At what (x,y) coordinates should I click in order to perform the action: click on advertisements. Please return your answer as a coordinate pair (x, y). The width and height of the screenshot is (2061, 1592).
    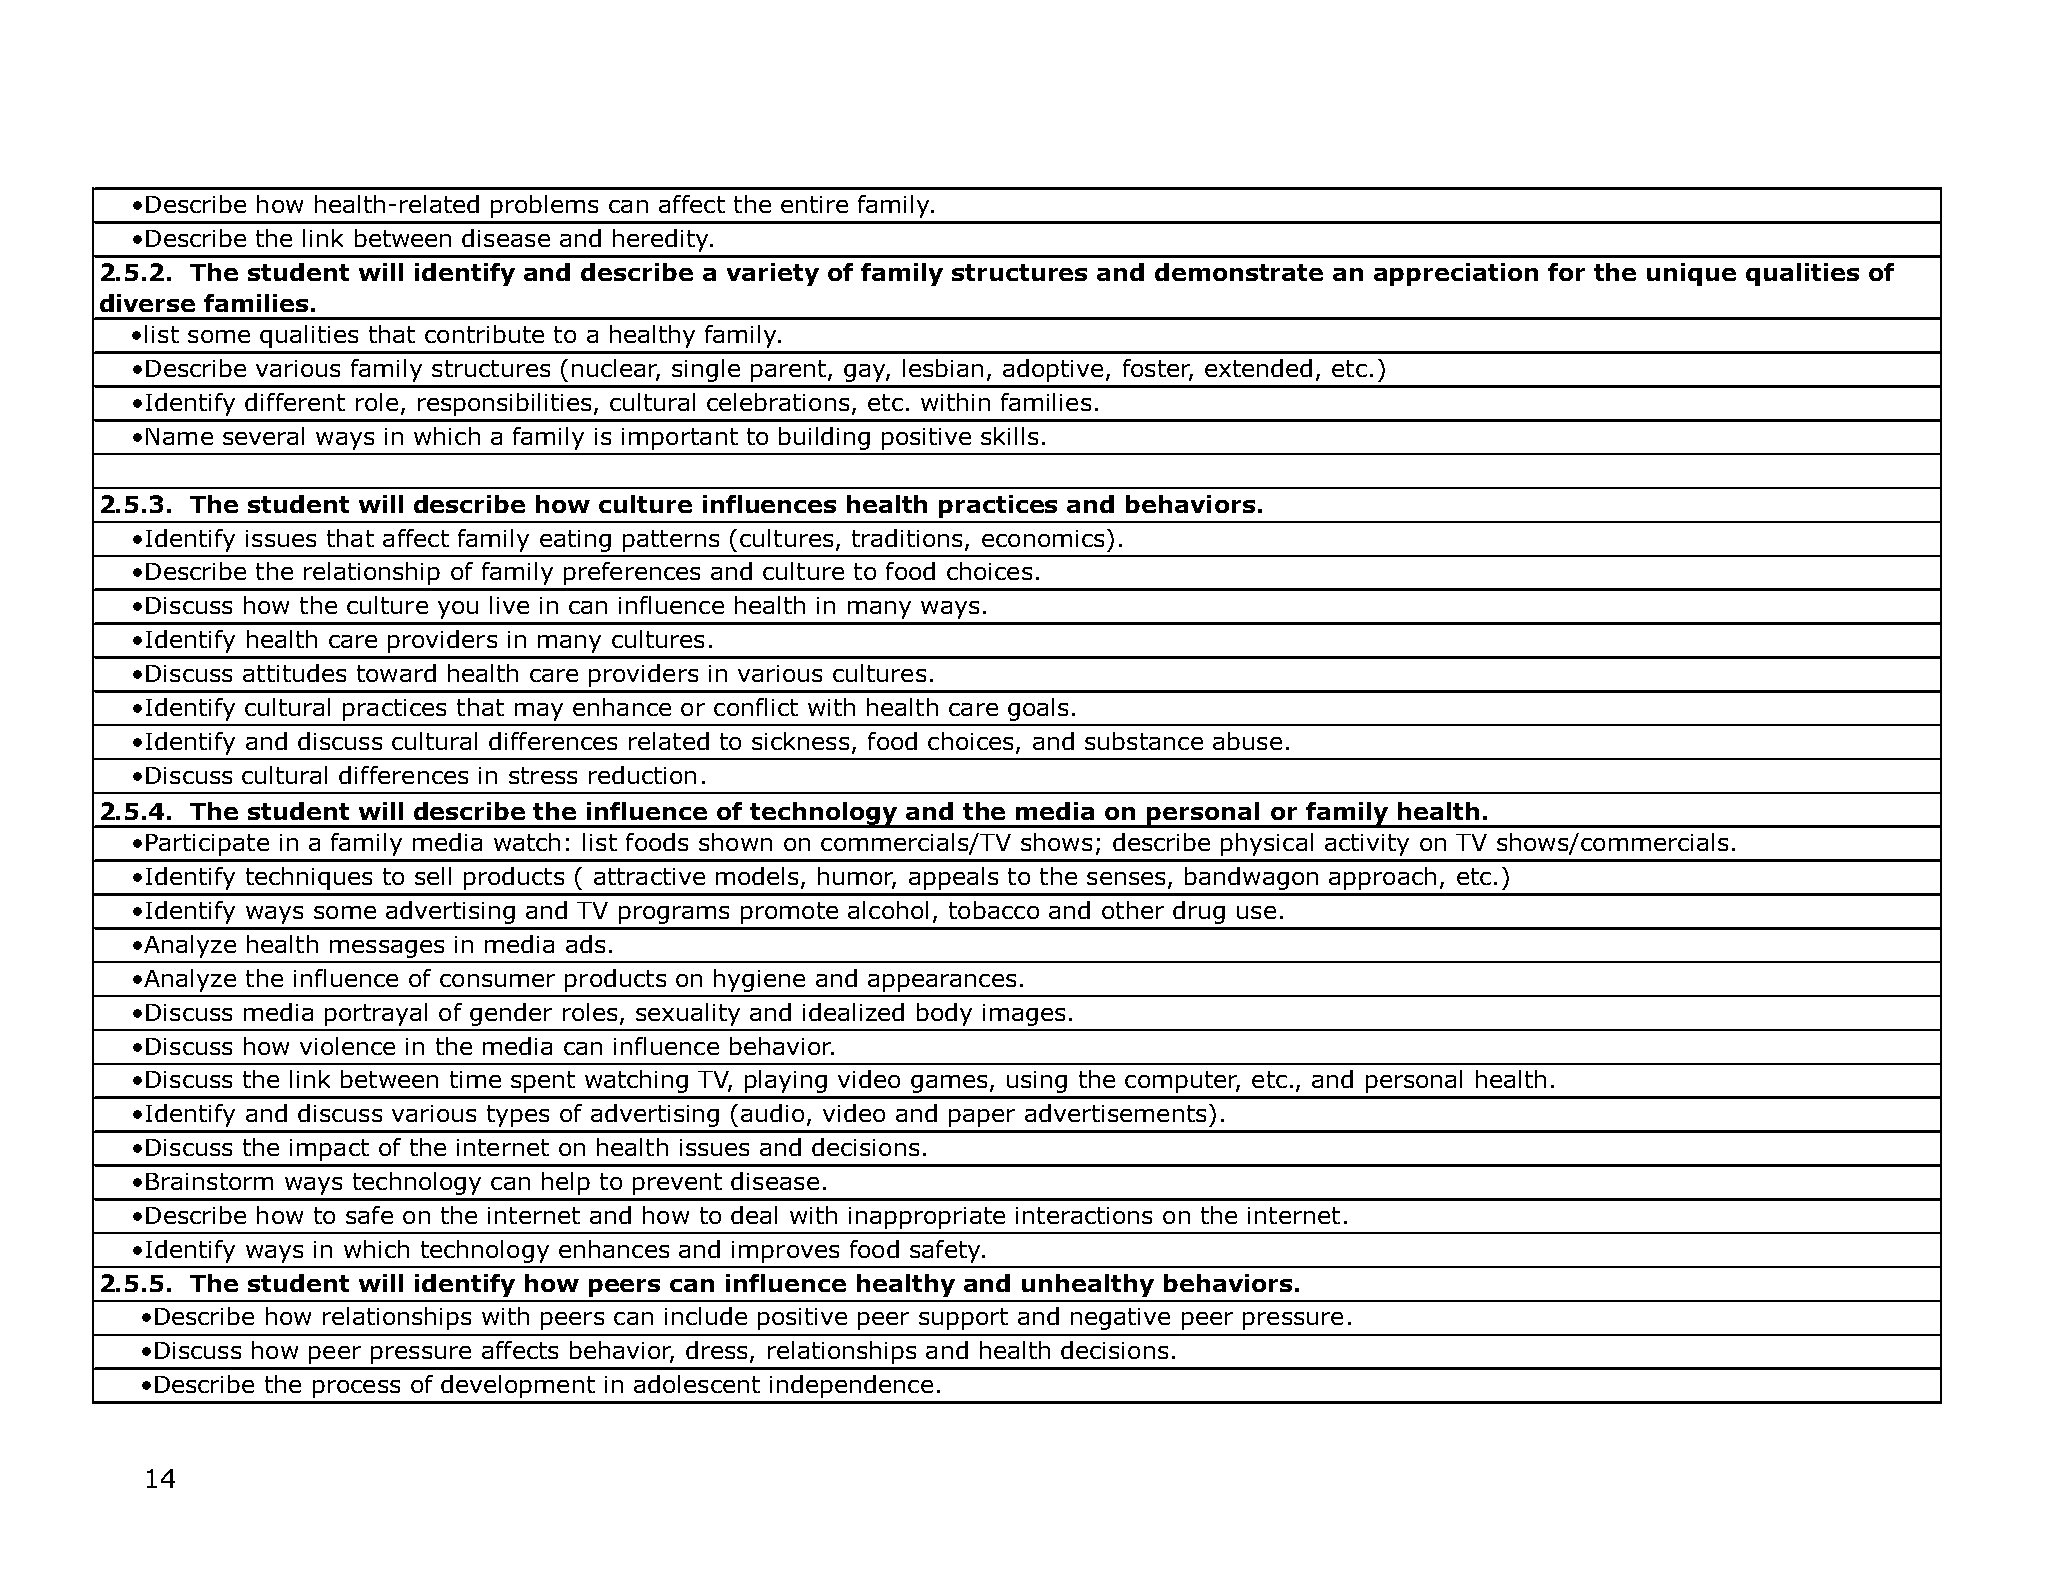
    Looking at the image, I should click on (1115, 1113).
